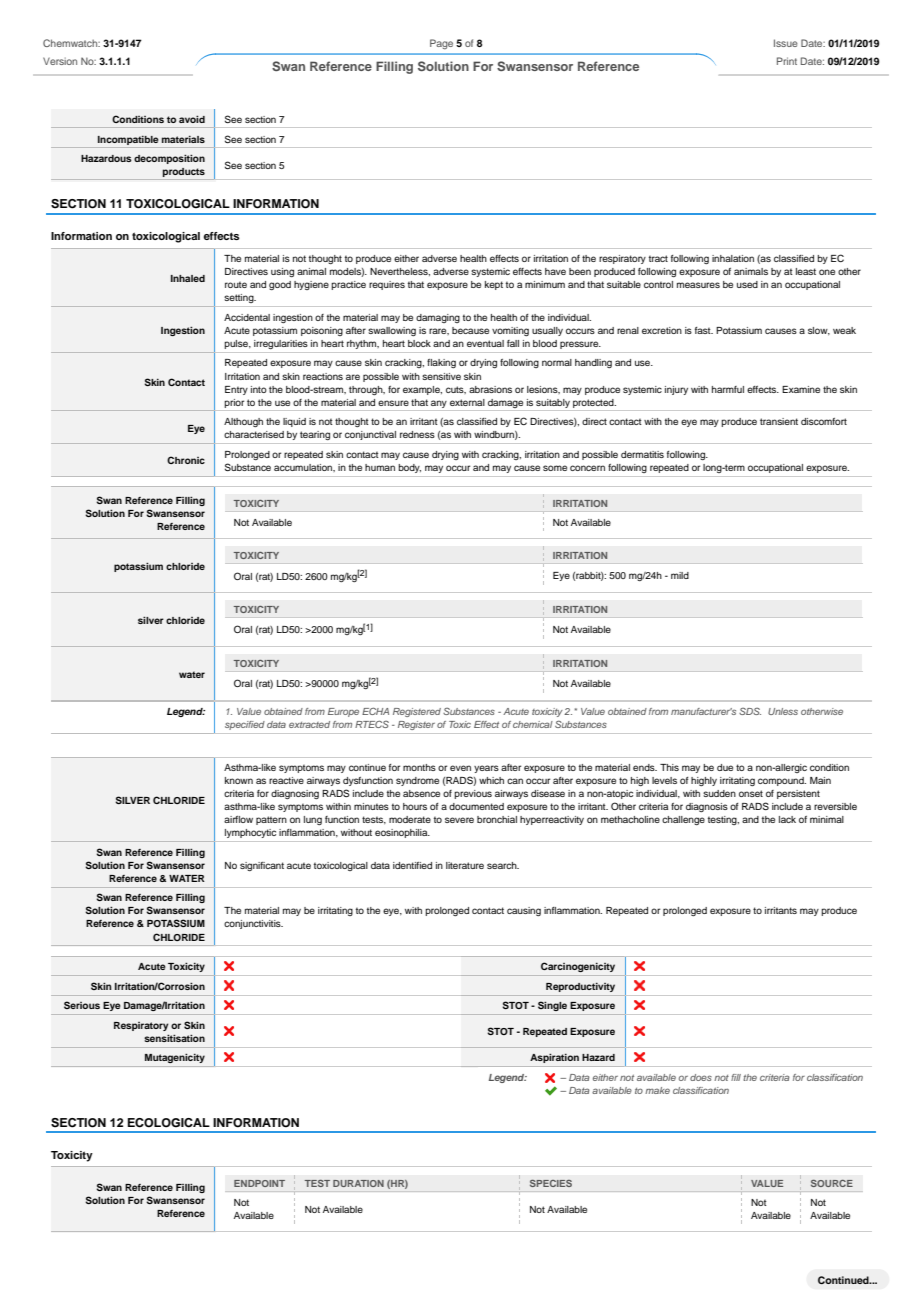 This screenshot has width=924, height=1308. What do you see at coordinates (358, 1183) in the screenshot?
I see `DURATION` at bounding box center [358, 1183].
